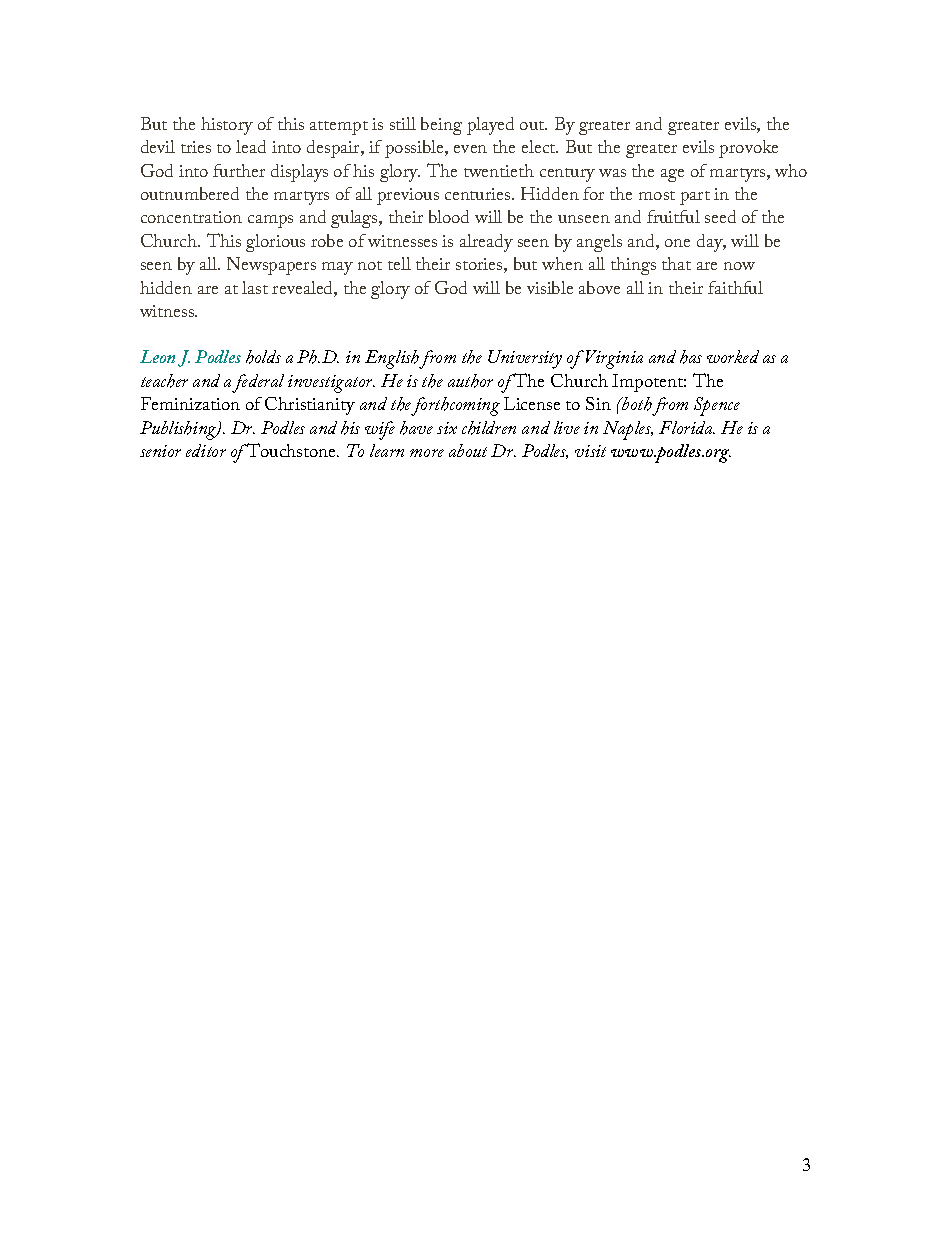 This page has height=1233, width=952. What do you see at coordinates (550, 287) in the page?
I see `visible` at bounding box center [550, 287].
